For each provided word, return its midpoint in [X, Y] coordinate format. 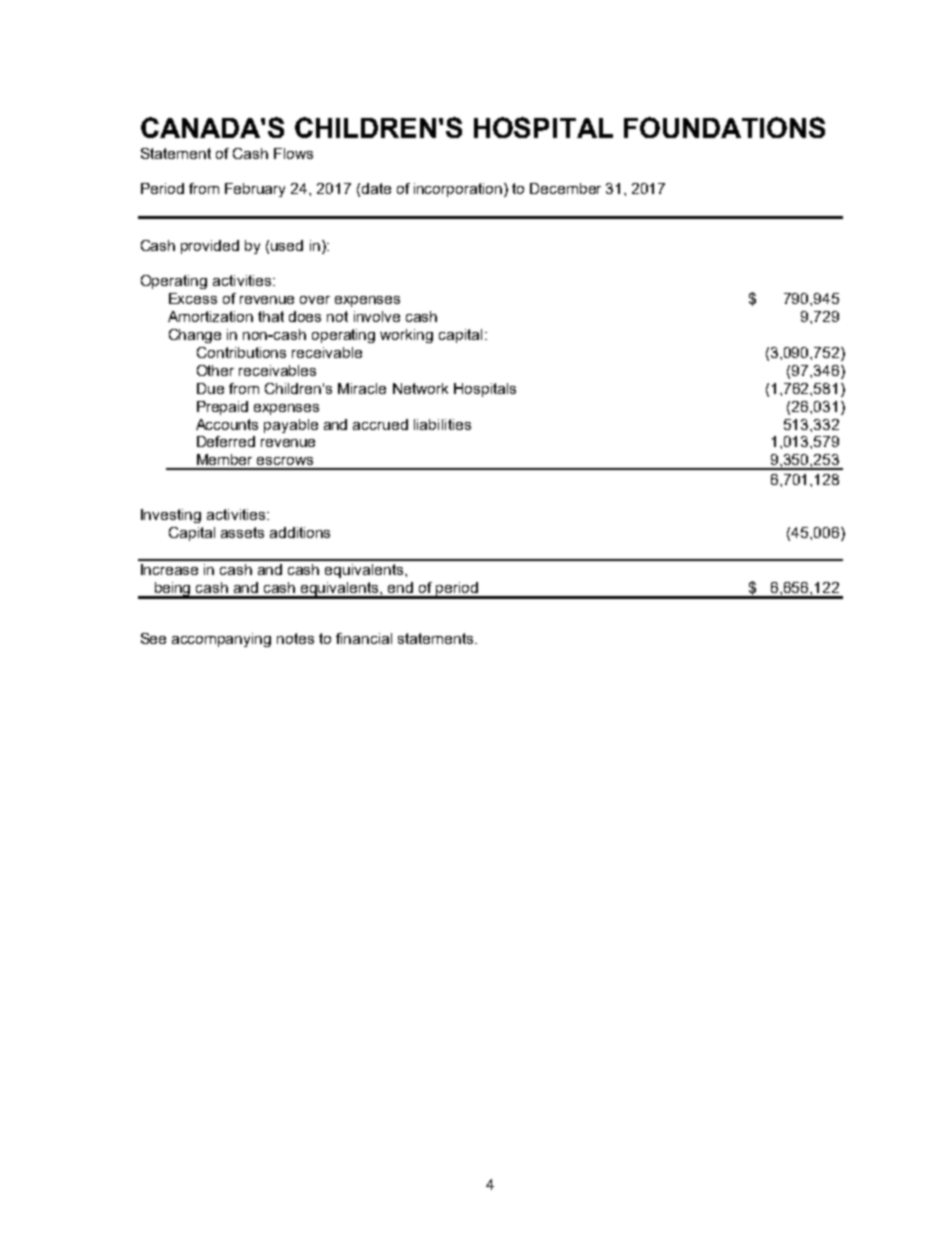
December [565, 188]
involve [377, 316]
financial [364, 638]
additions [300, 532]
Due [210, 388]
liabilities [442, 424]
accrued [380, 424]
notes [295, 638]
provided [210, 247]
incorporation [459, 190]
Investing [171, 516]
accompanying [221, 640]
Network [420, 388]
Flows [293, 153]
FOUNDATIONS [724, 127]
